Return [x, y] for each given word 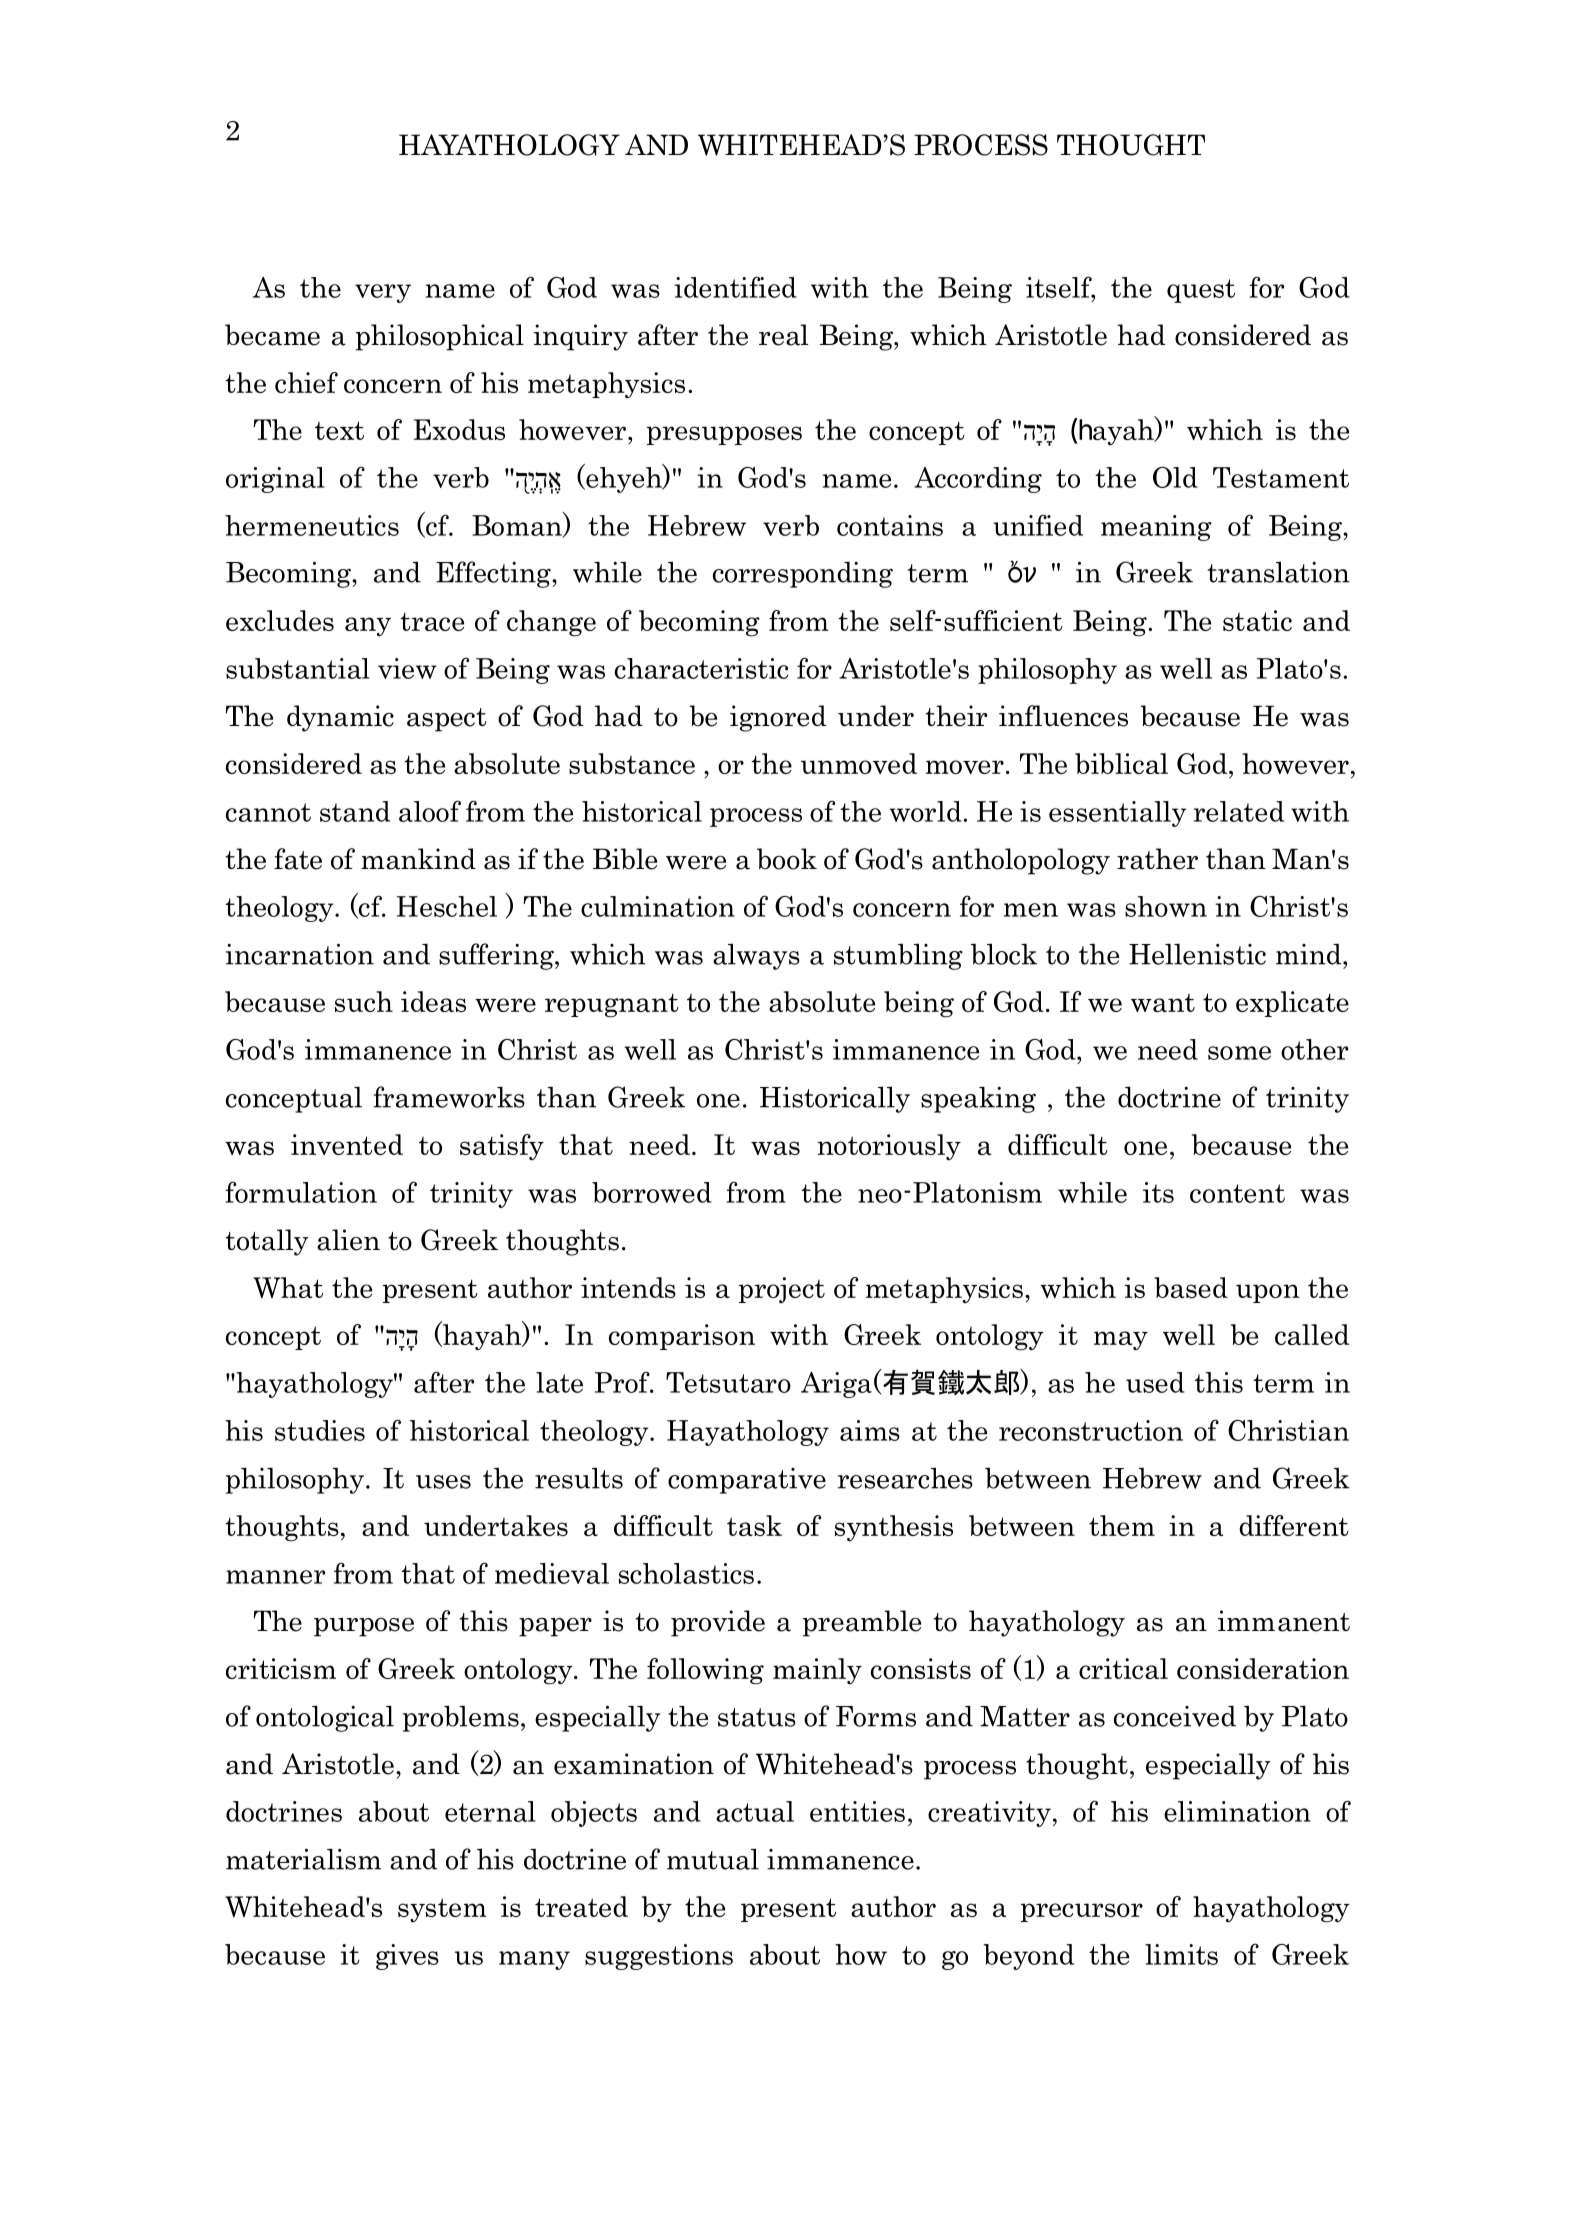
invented [347, 1144]
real [783, 335]
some [1239, 1053]
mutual [713, 1859]
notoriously [889, 1147]
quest [1201, 291]
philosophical [440, 337]
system [442, 1910]
